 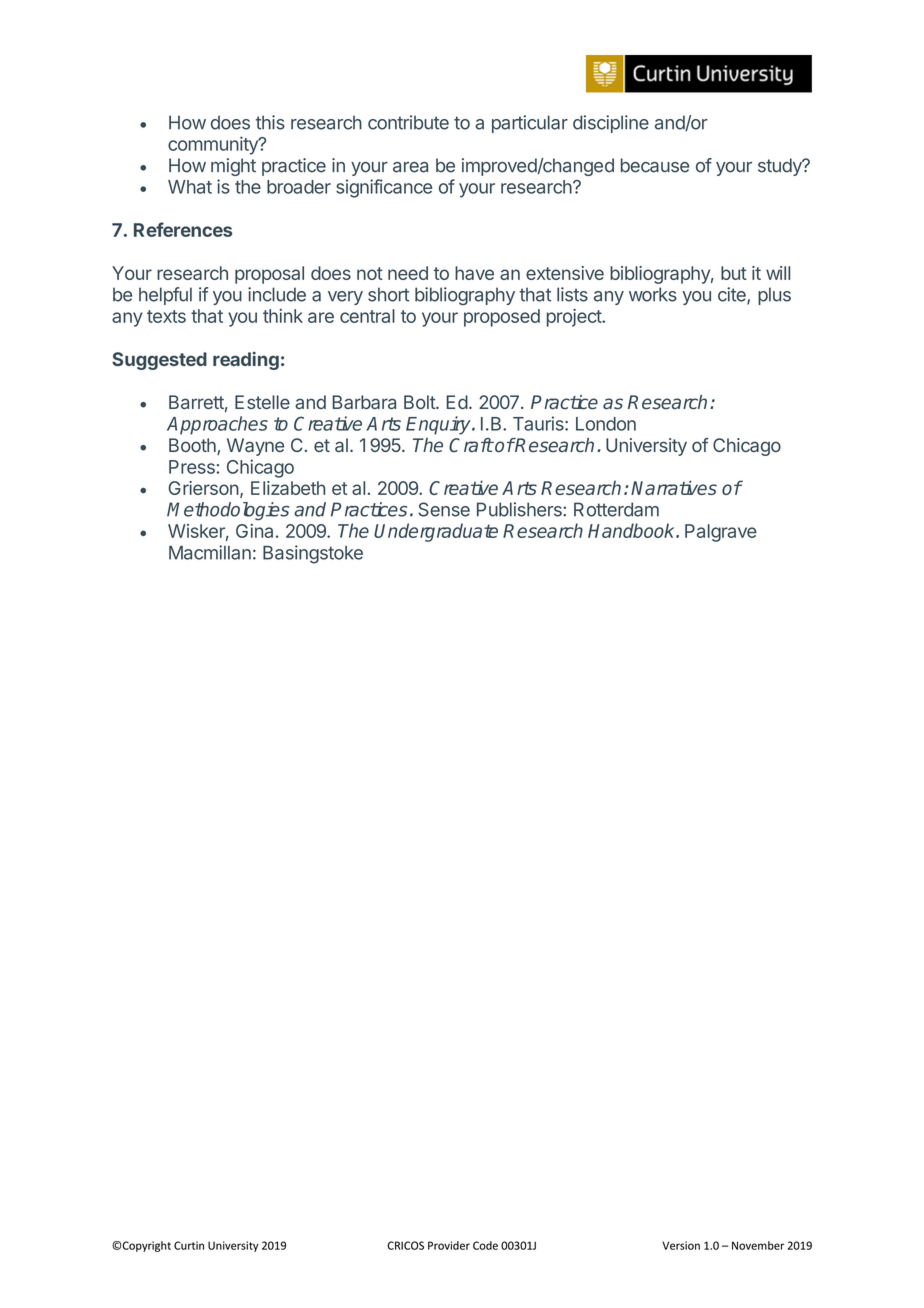 What do you see at coordinates (655, 165) in the screenshot?
I see `because` at bounding box center [655, 165].
